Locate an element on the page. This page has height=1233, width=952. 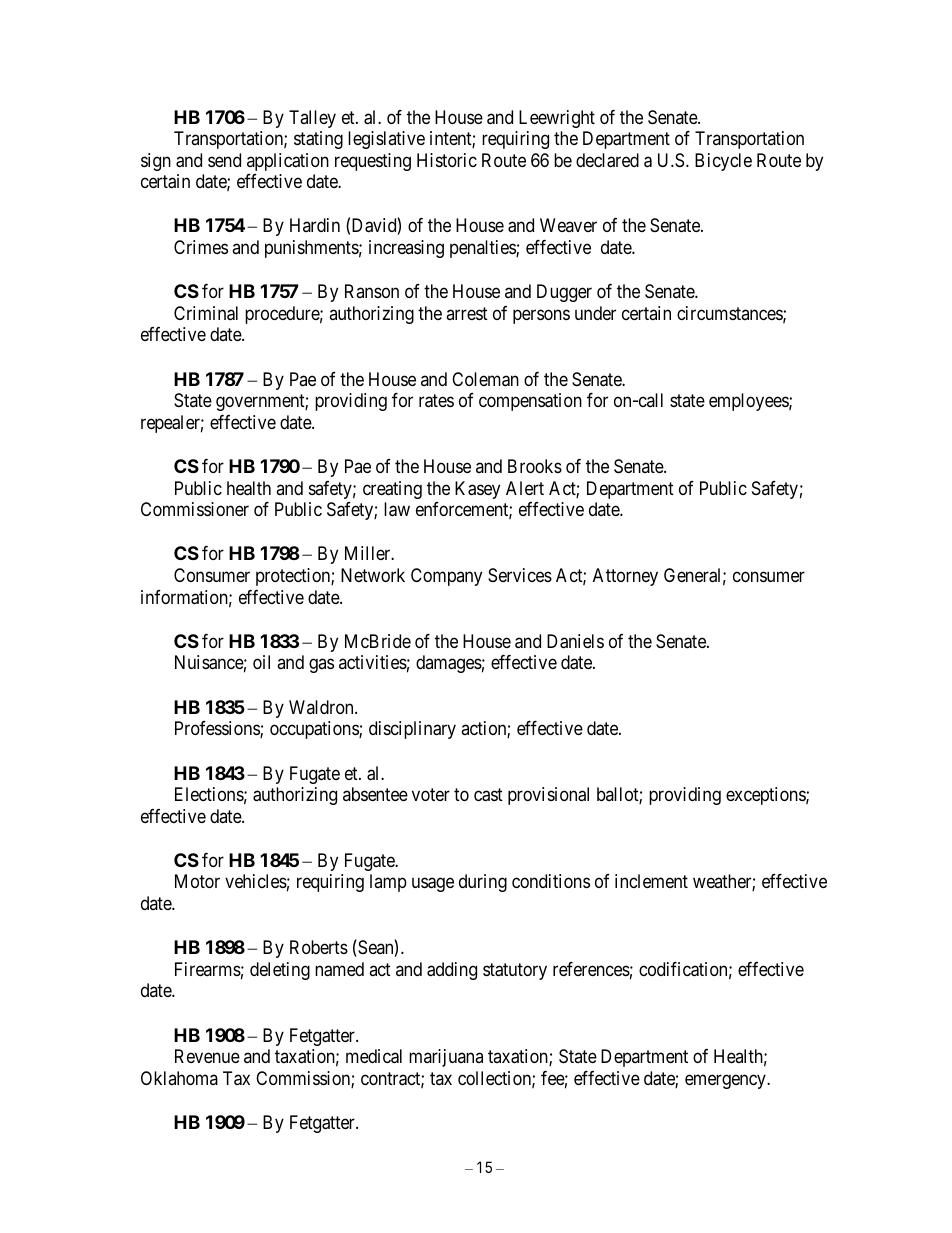
send is located at coordinates (224, 160).
